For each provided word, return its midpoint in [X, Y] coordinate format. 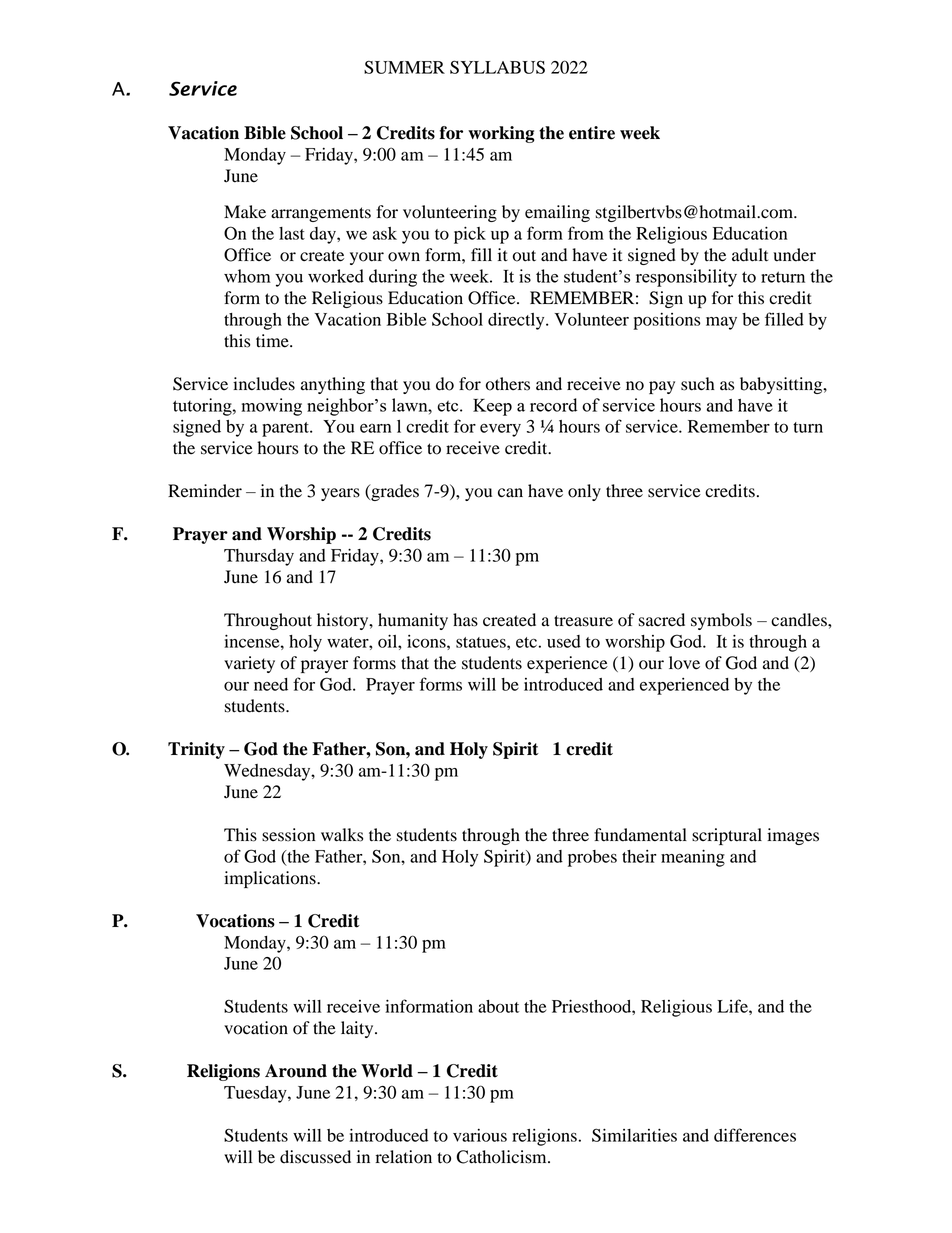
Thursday [259, 557]
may [721, 323]
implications [271, 879]
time [273, 341]
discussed [315, 1157]
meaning [693, 858]
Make [245, 212]
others [508, 384]
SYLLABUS [497, 67]
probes [592, 858]
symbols [721, 621]
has [465, 620]
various [480, 1135]
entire [592, 133]
